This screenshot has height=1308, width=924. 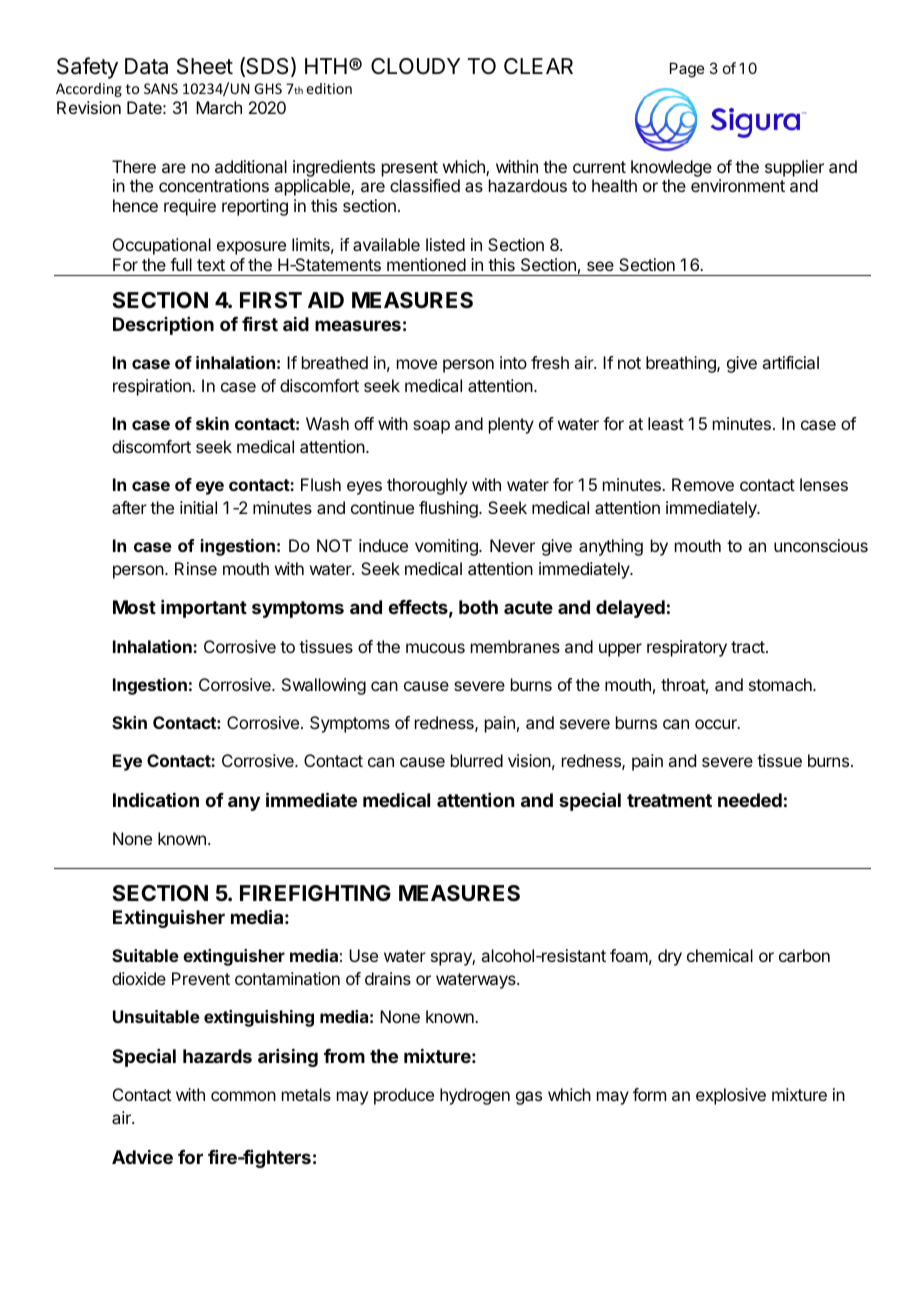 I want to click on blurred, so click(x=477, y=760).
